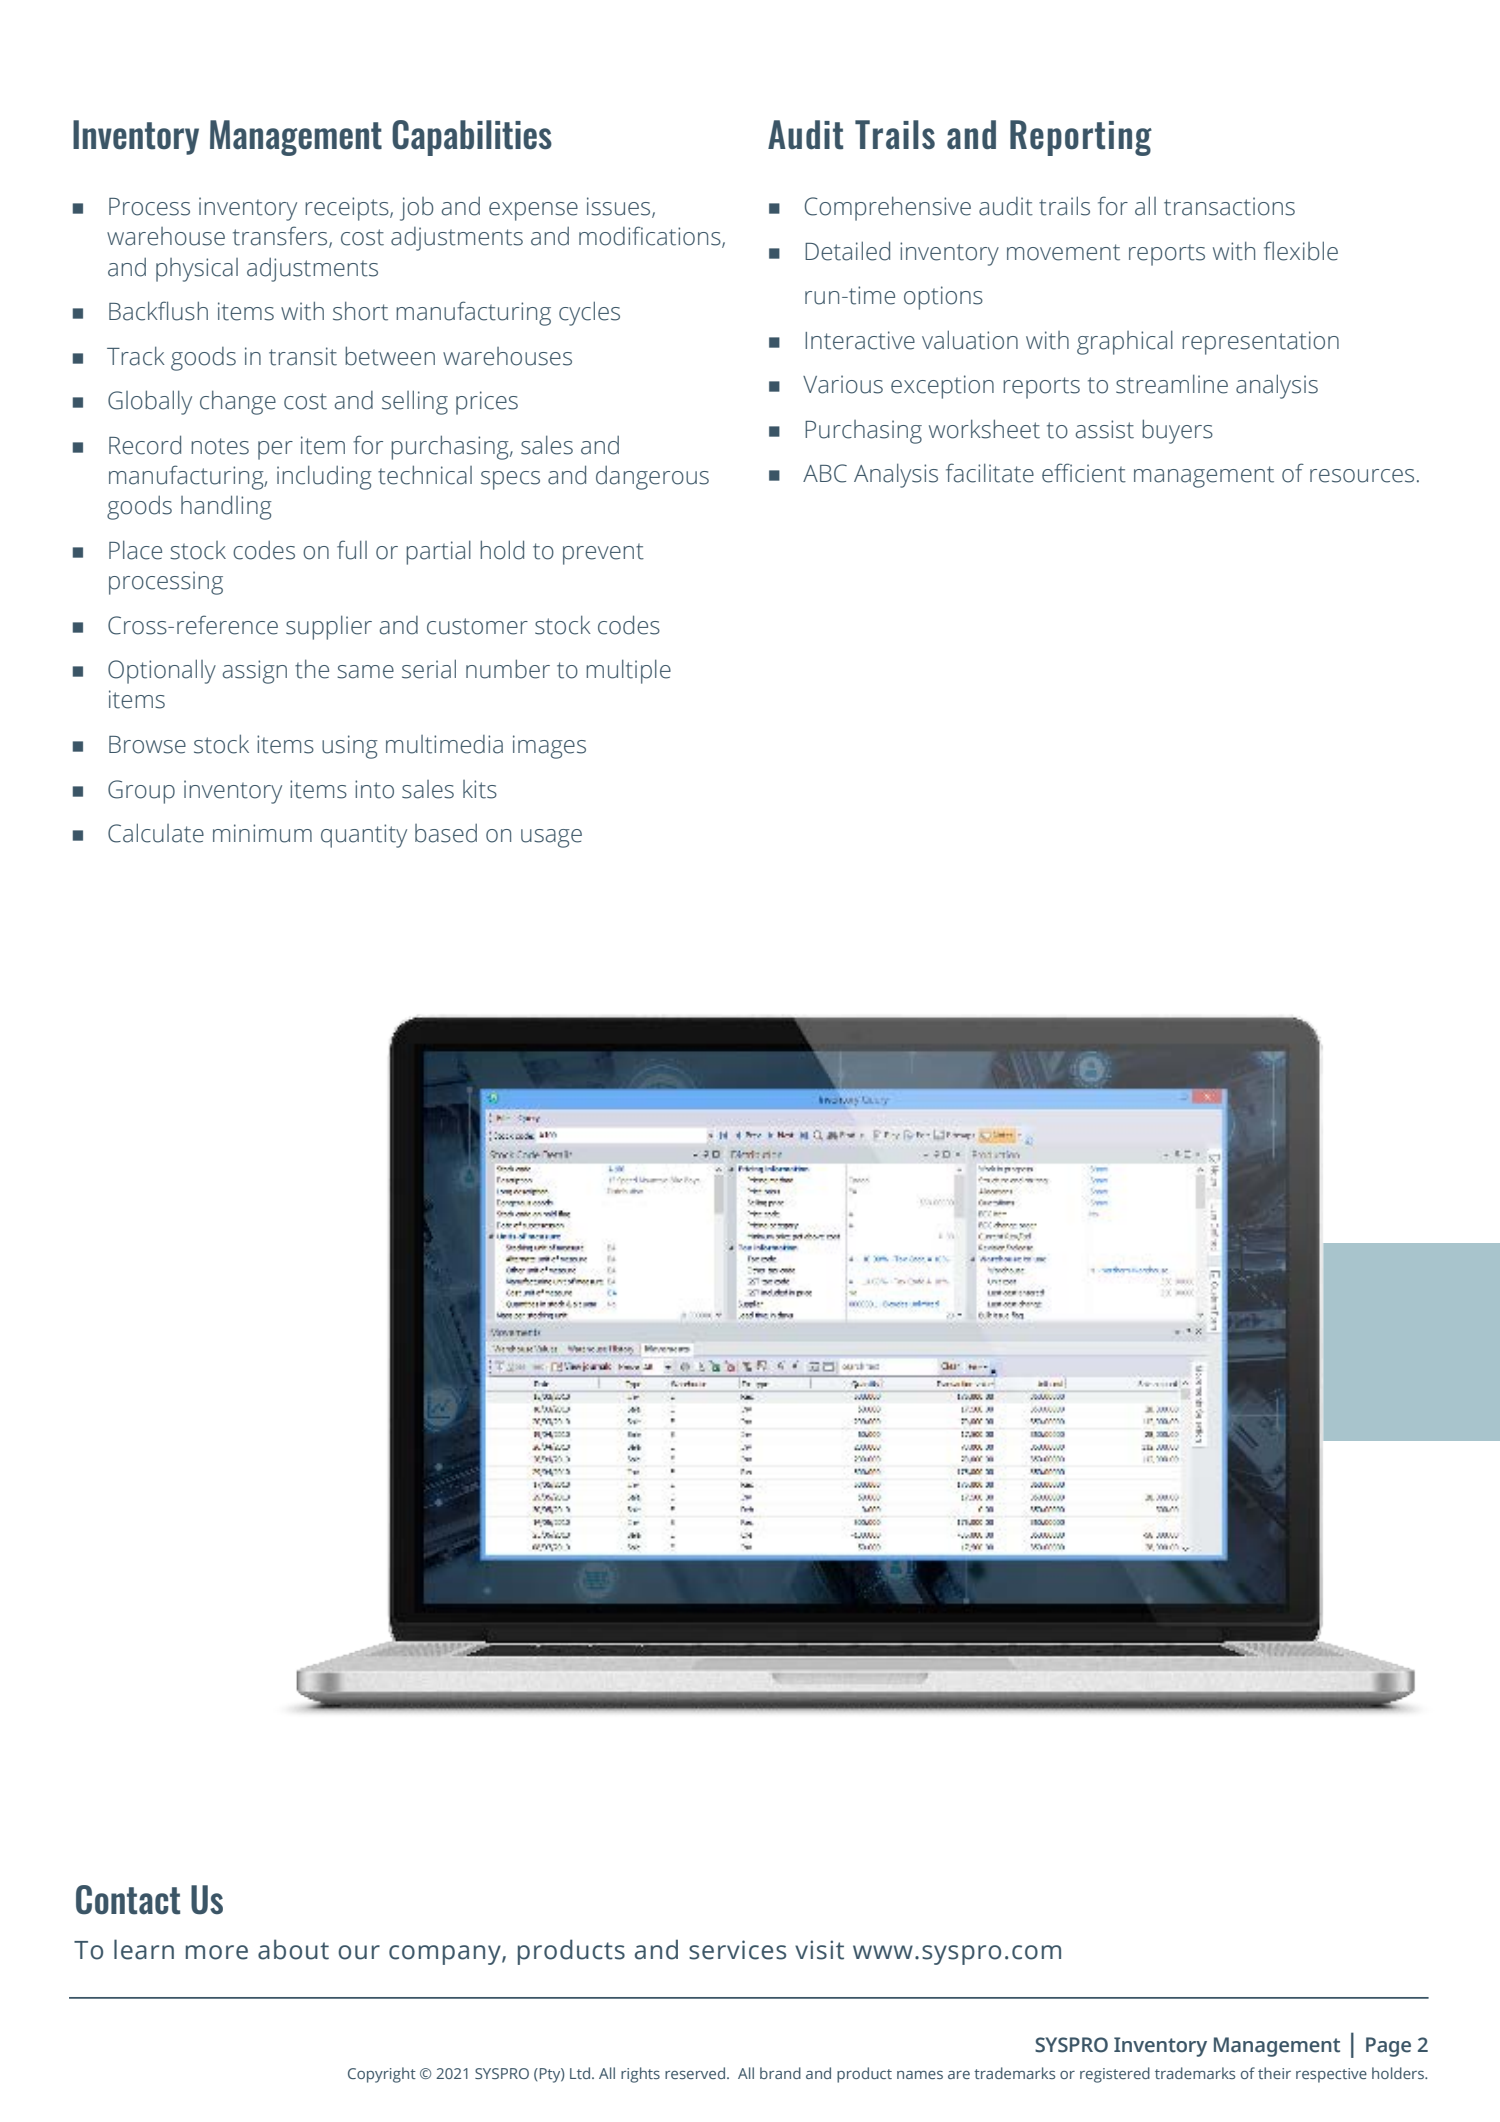 The height and width of the page is (2122, 1500). Describe the element at coordinates (1229, 206) in the page. I see `transactions` at that location.
